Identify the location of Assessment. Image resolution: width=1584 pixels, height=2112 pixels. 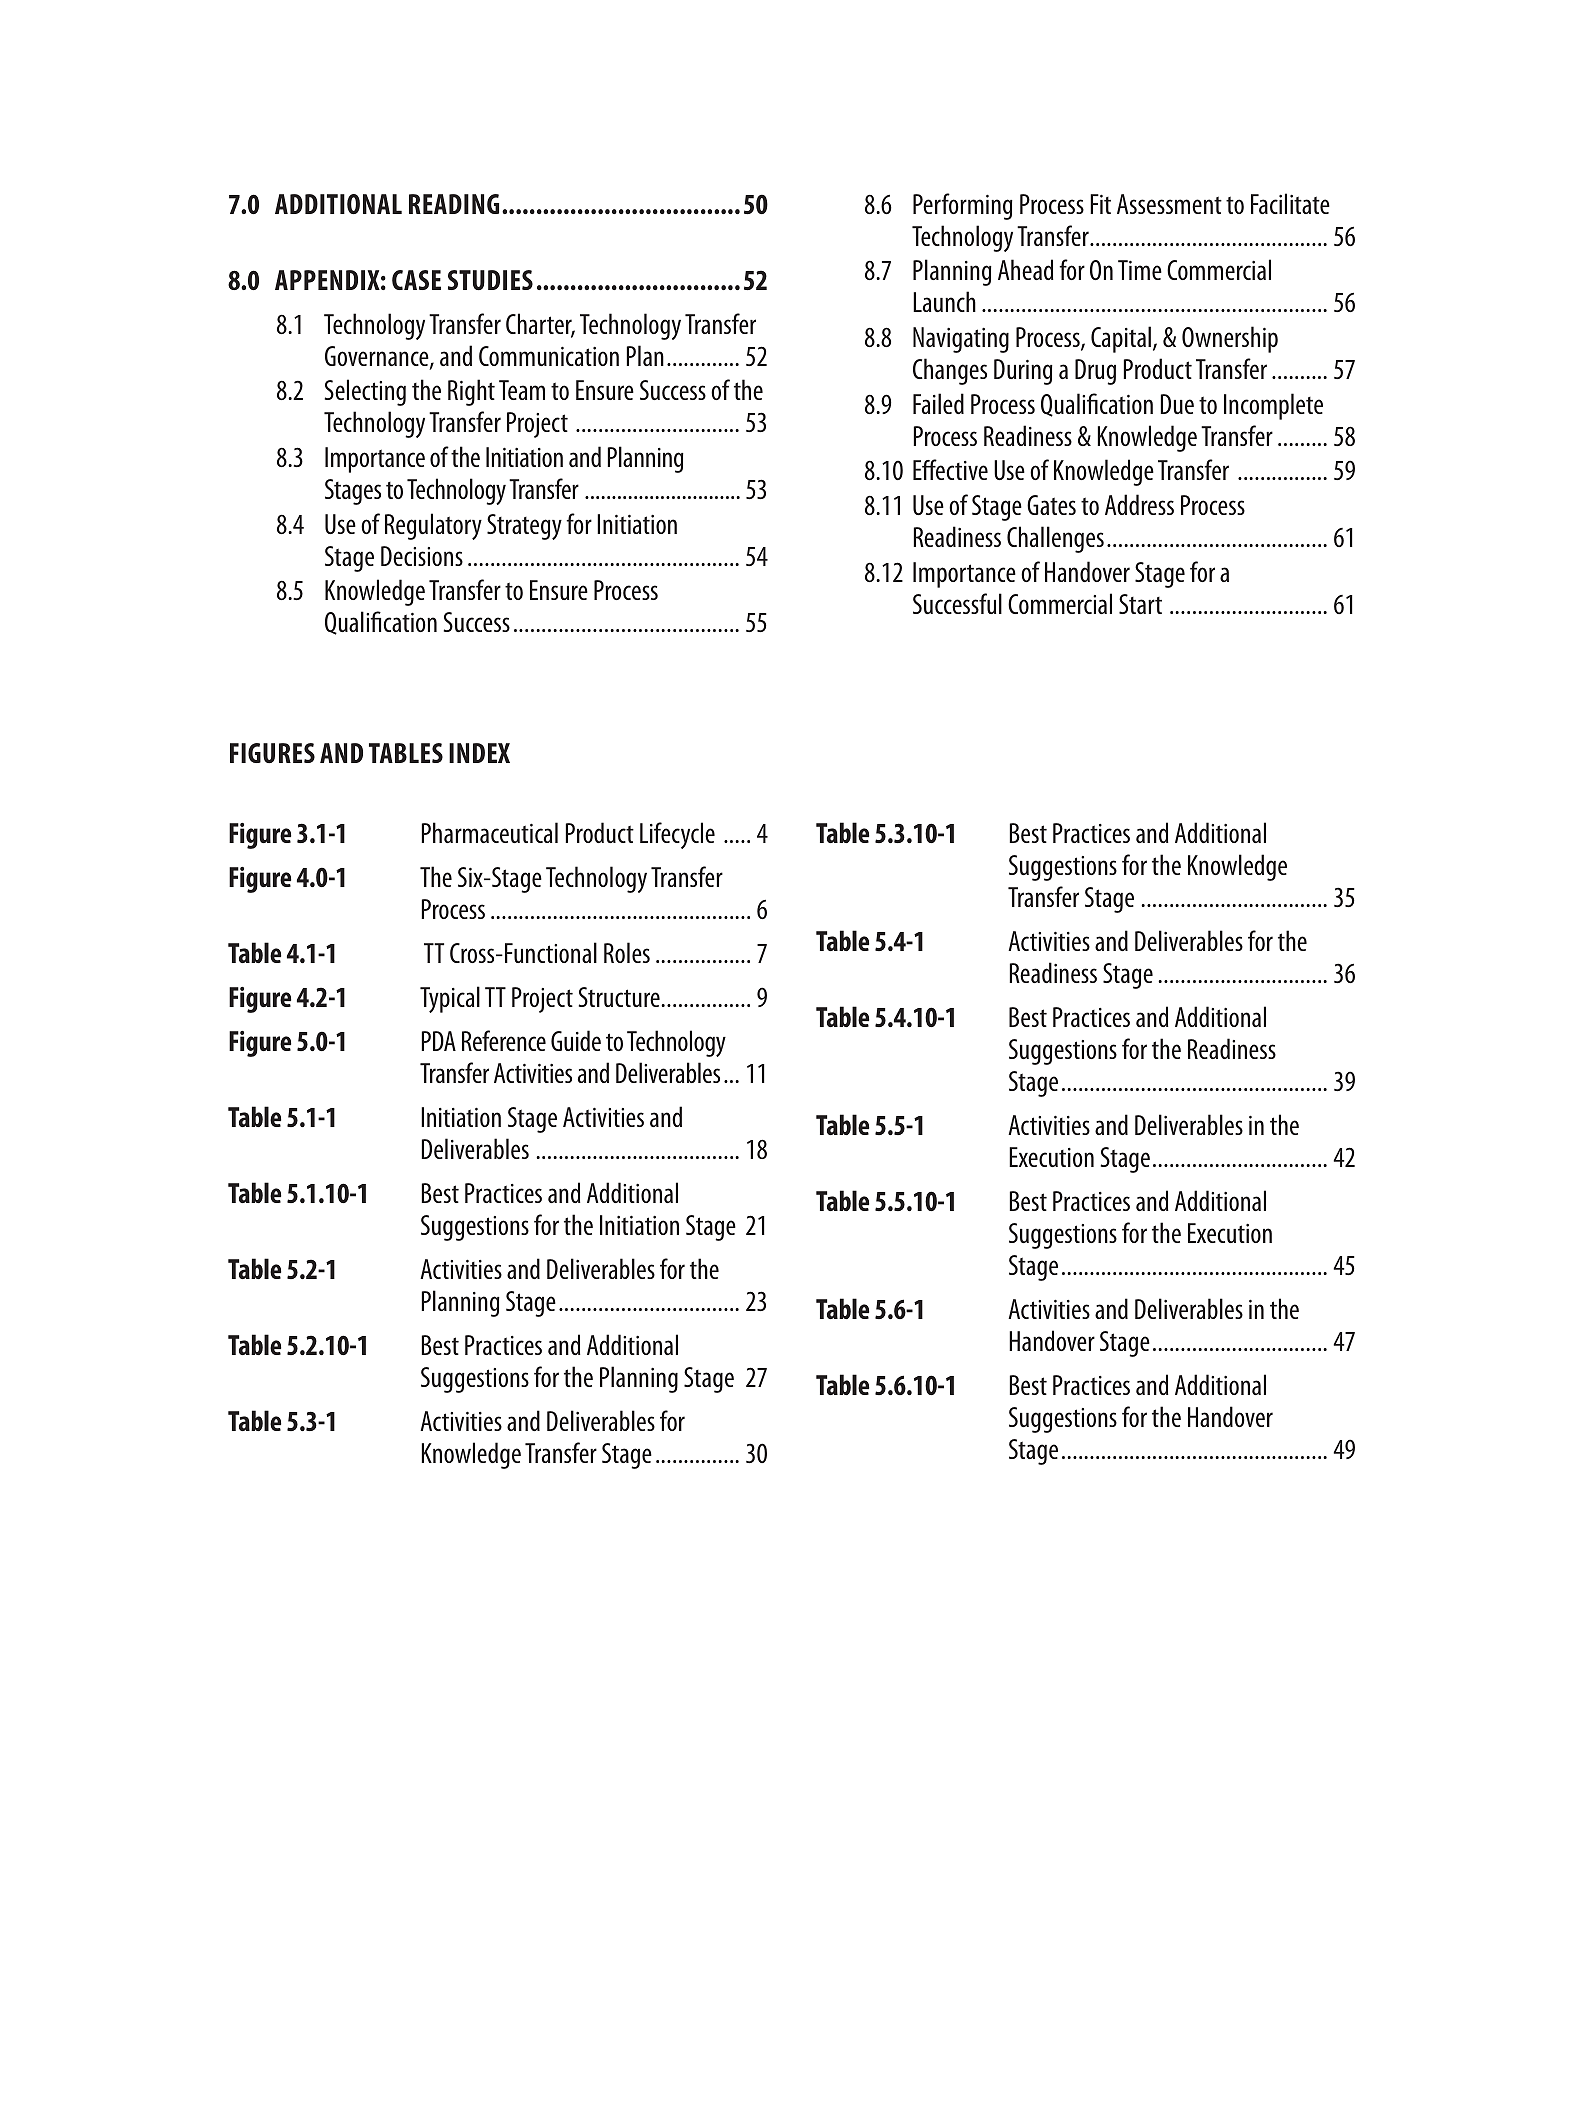
(1169, 204).
